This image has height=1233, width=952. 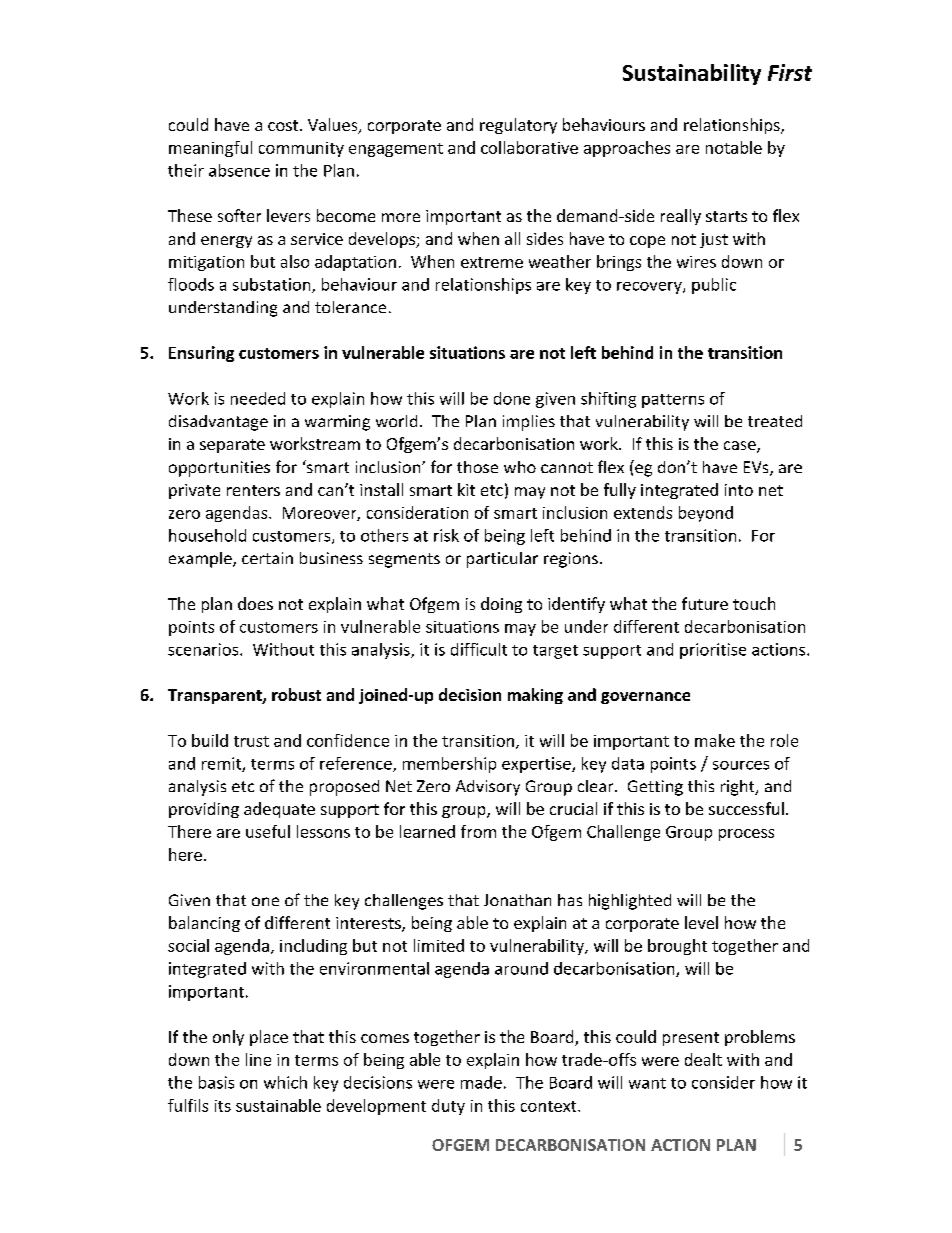 I want to click on membership, so click(x=449, y=765).
